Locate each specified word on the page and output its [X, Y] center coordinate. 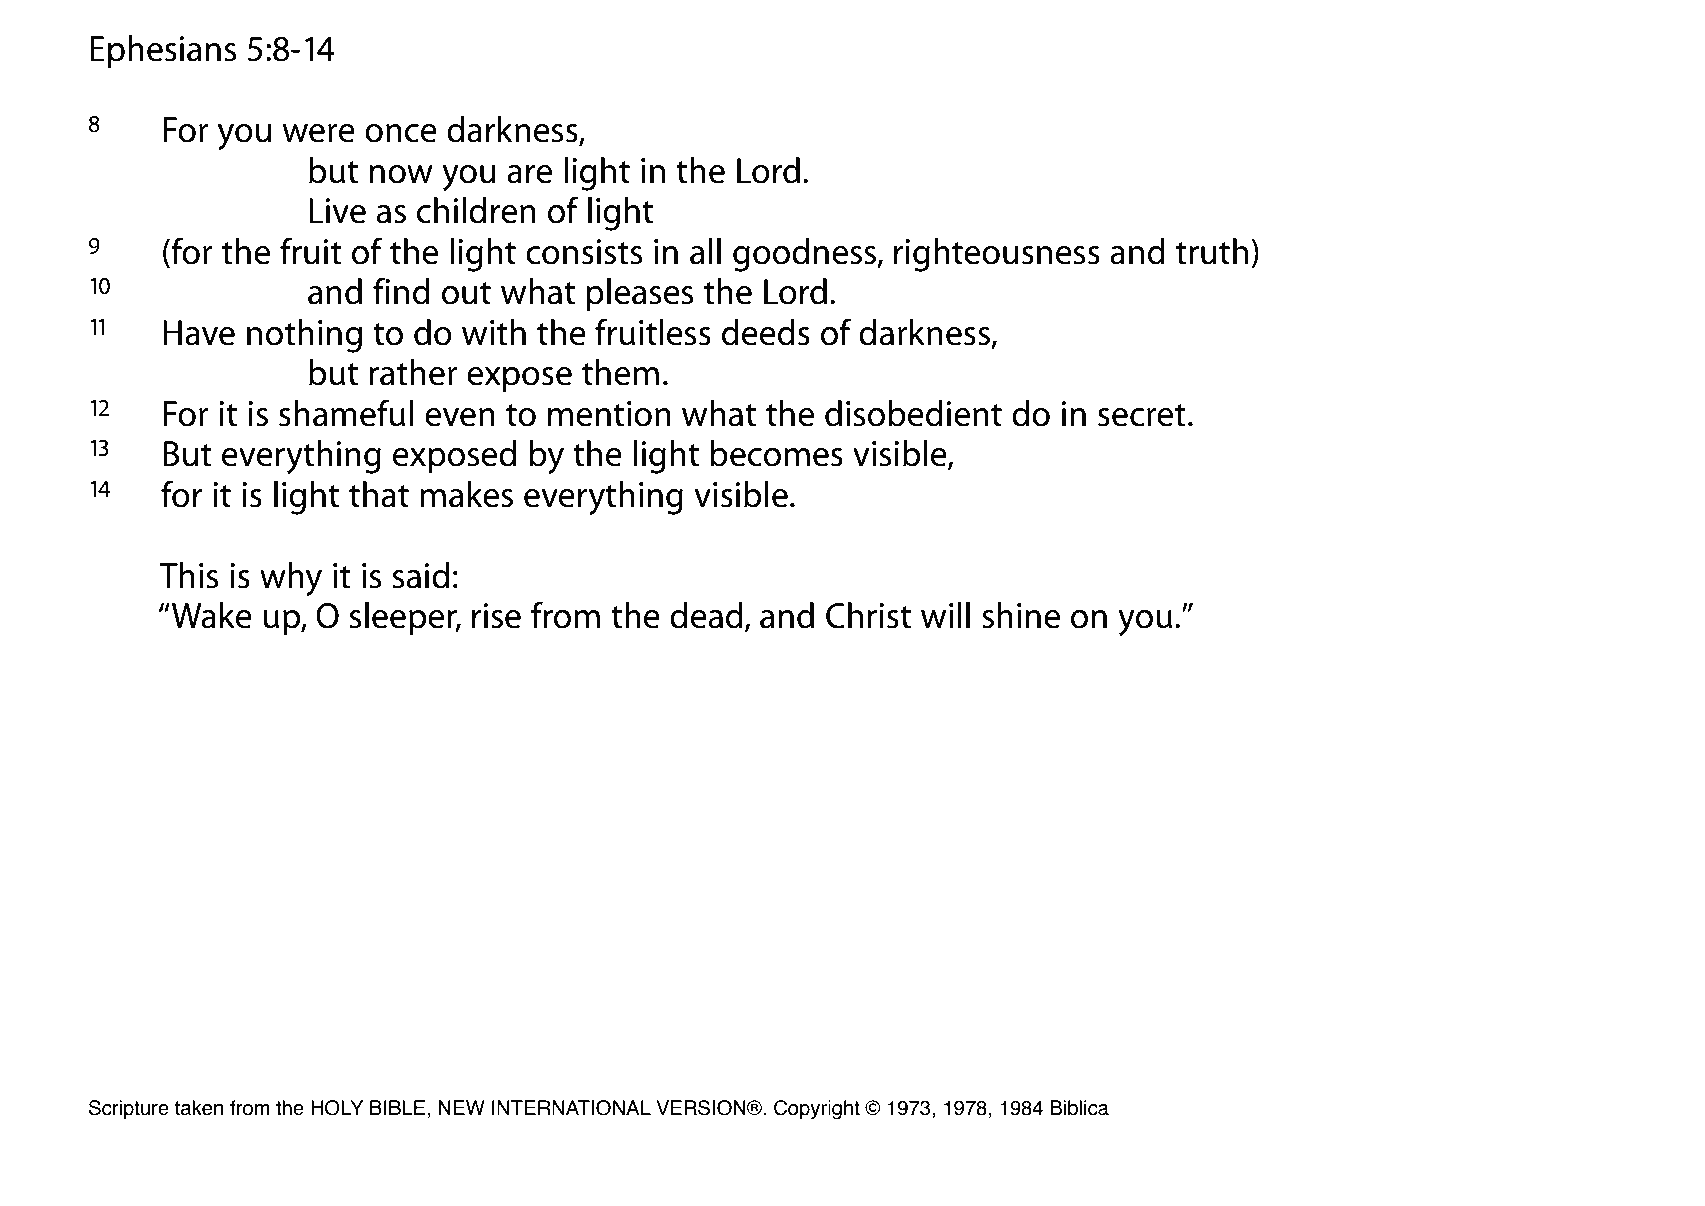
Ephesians [163, 51]
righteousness [997, 255]
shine [1021, 615]
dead [706, 615]
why [291, 579]
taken [199, 1108]
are [529, 174]
